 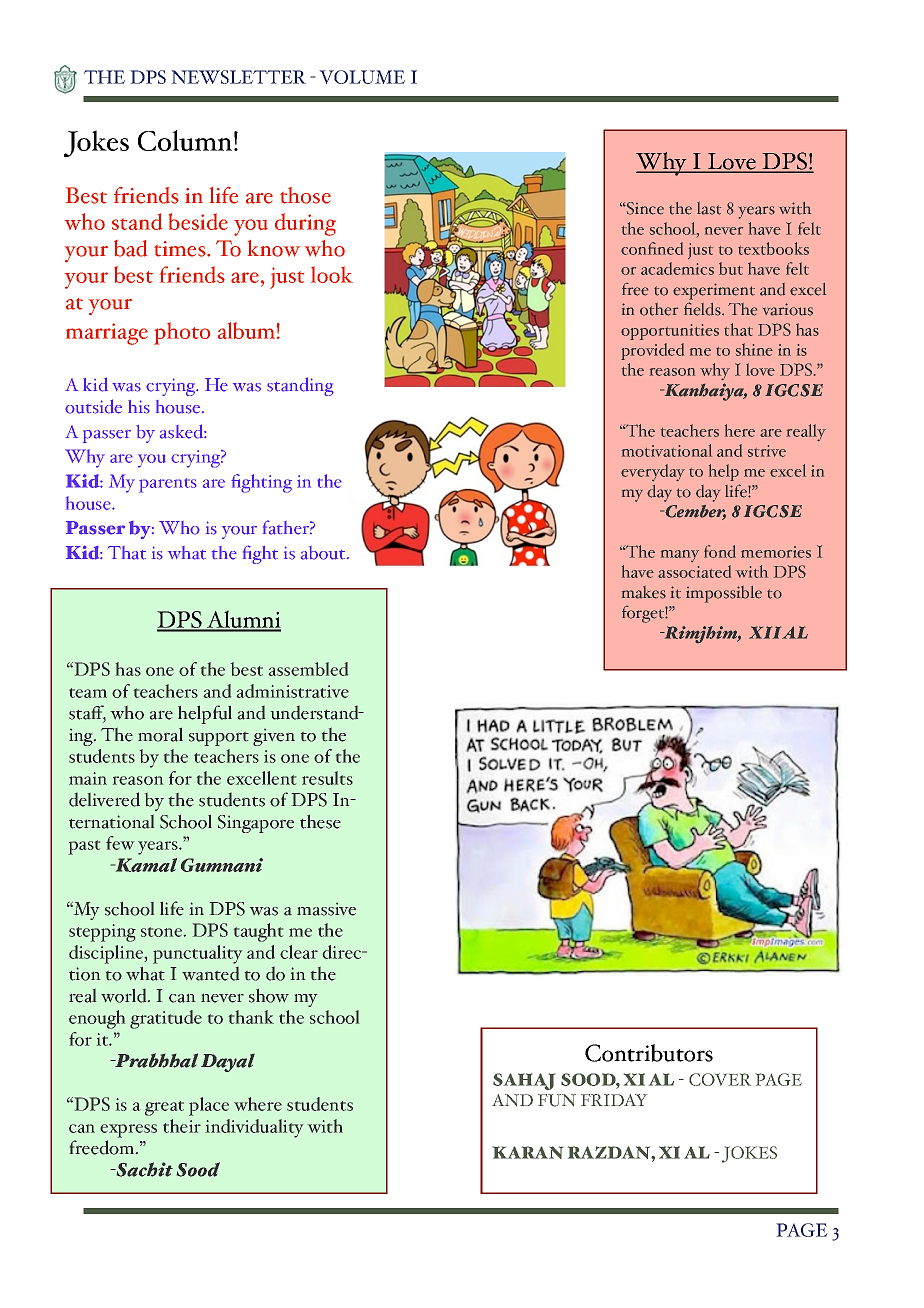 What do you see at coordinates (182, 1126) in the screenshot?
I see `their` at bounding box center [182, 1126].
